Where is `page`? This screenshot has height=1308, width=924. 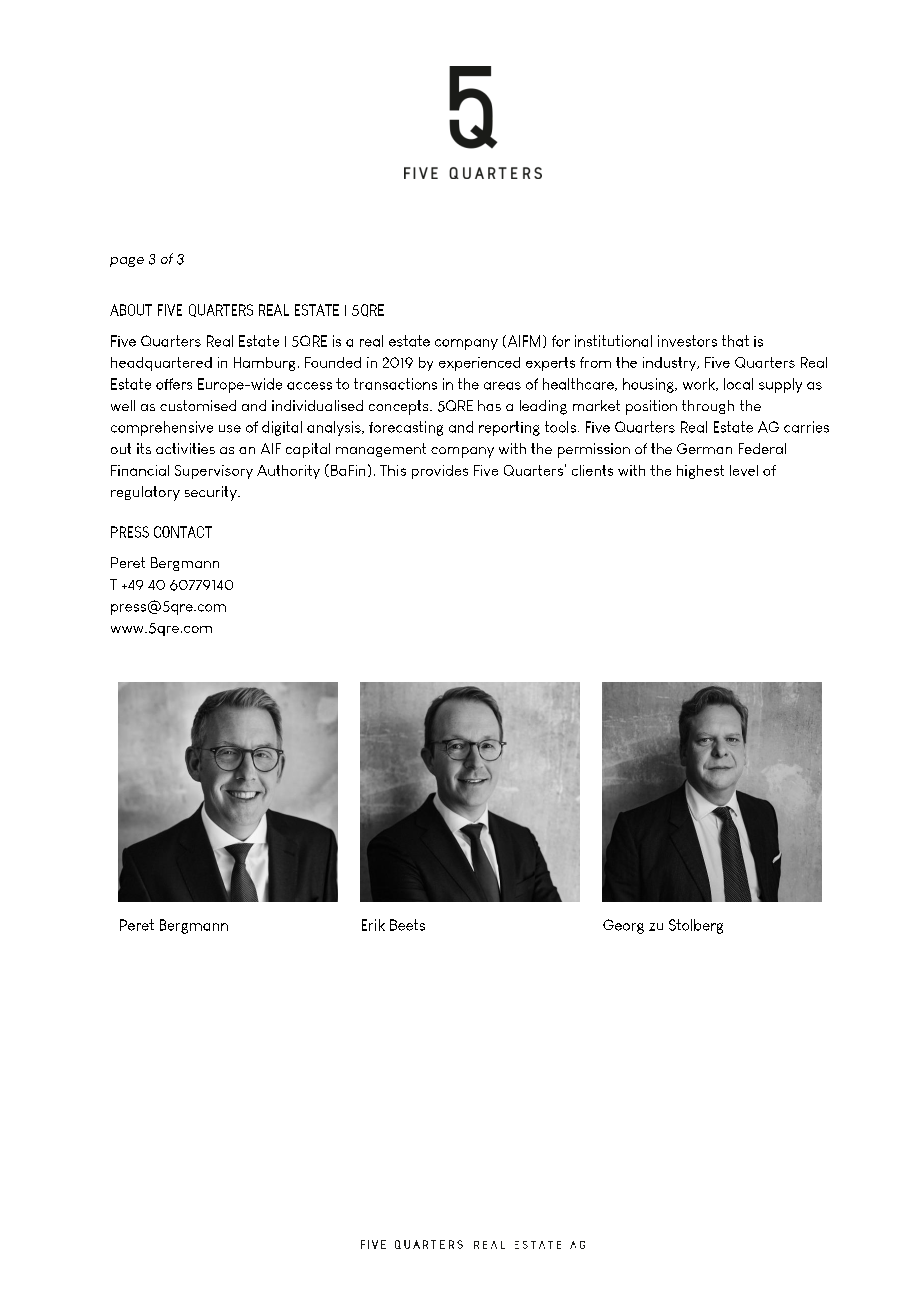 page is located at coordinates (127, 262).
